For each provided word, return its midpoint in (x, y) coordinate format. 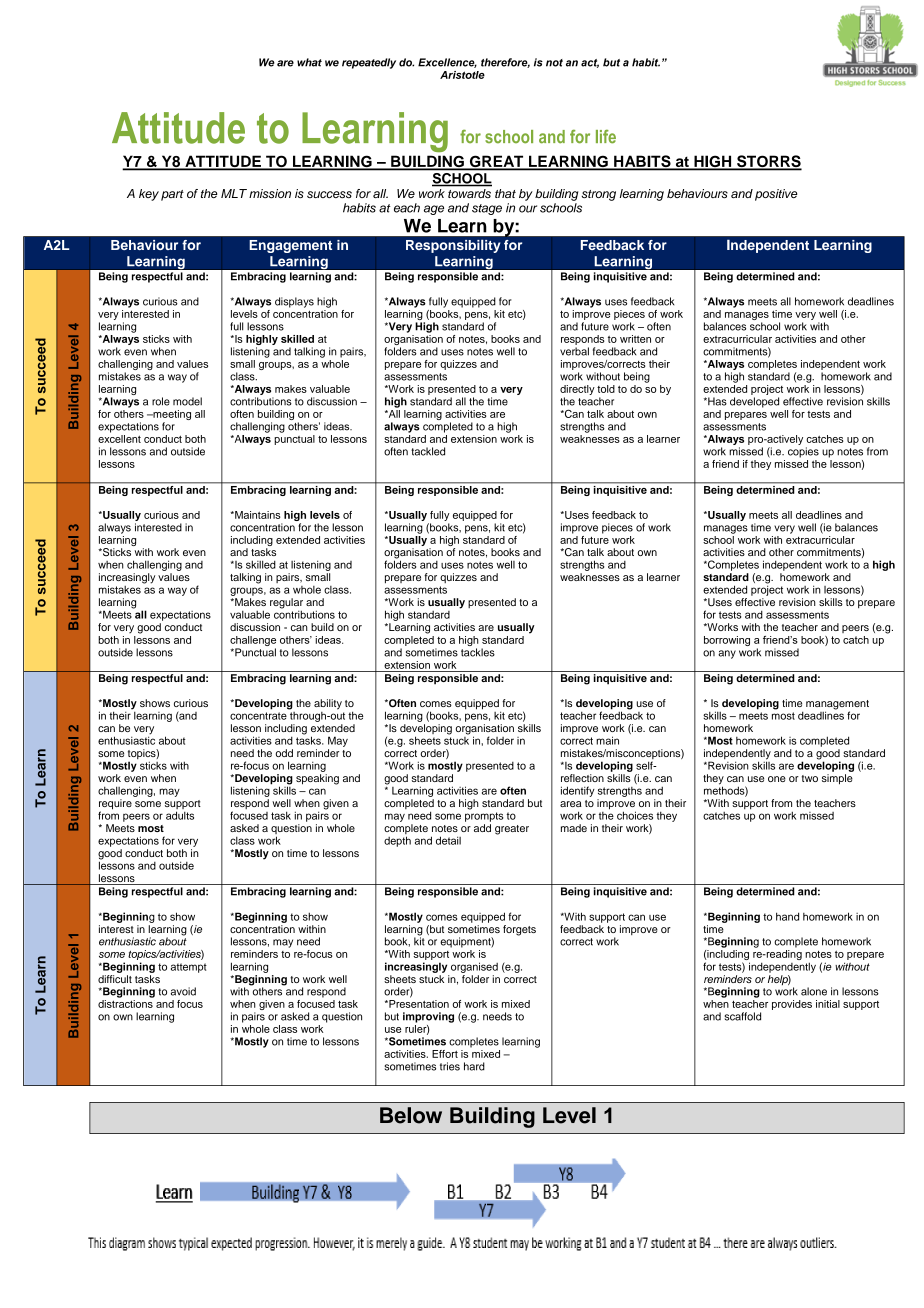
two (810, 778)
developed (754, 402)
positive (776, 195)
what (309, 62)
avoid (183, 991)
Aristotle (462, 75)
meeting (171, 416)
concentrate (258, 716)
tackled (428, 451)
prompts (484, 817)
